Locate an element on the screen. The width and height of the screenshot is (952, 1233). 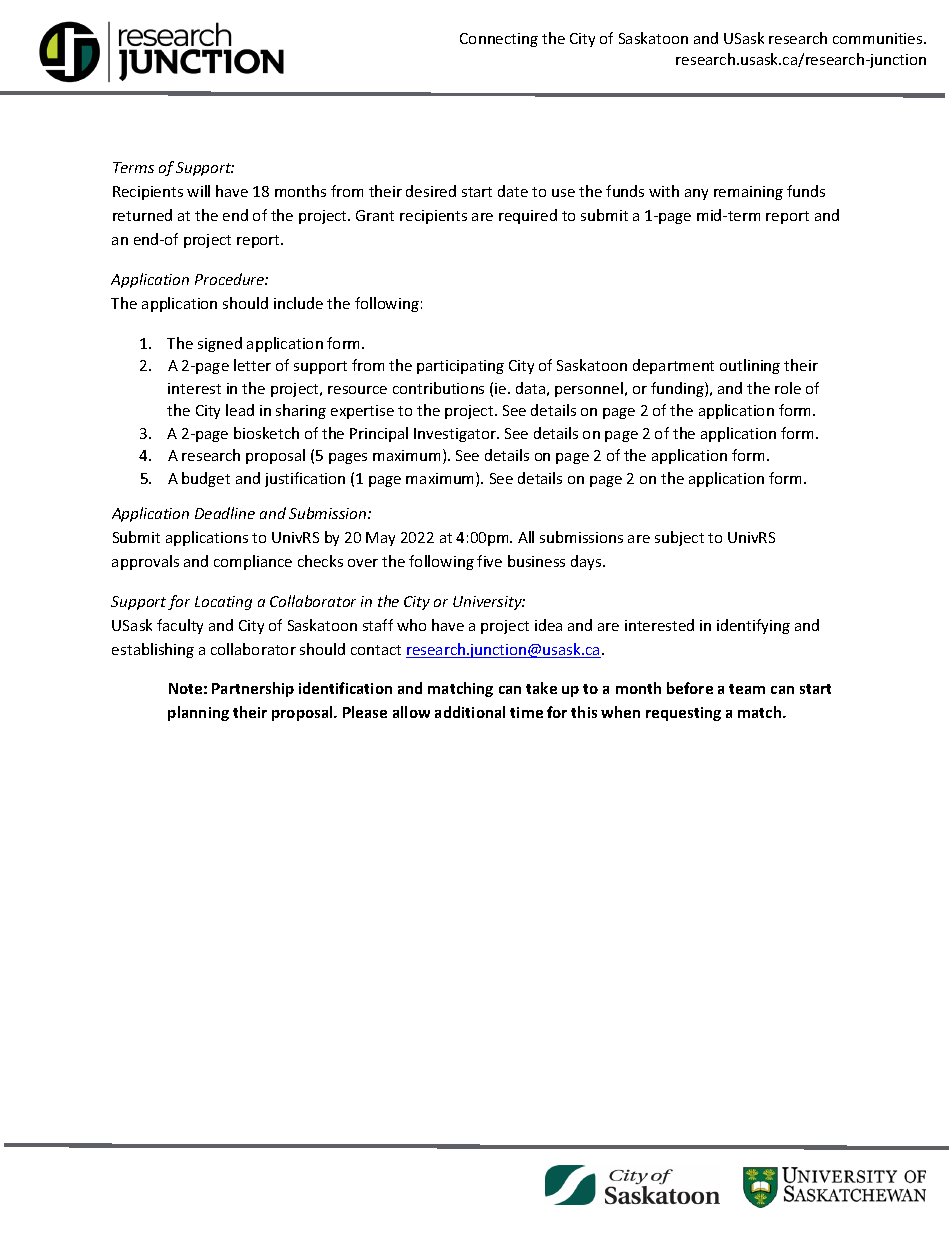
remaining is located at coordinates (748, 193).
